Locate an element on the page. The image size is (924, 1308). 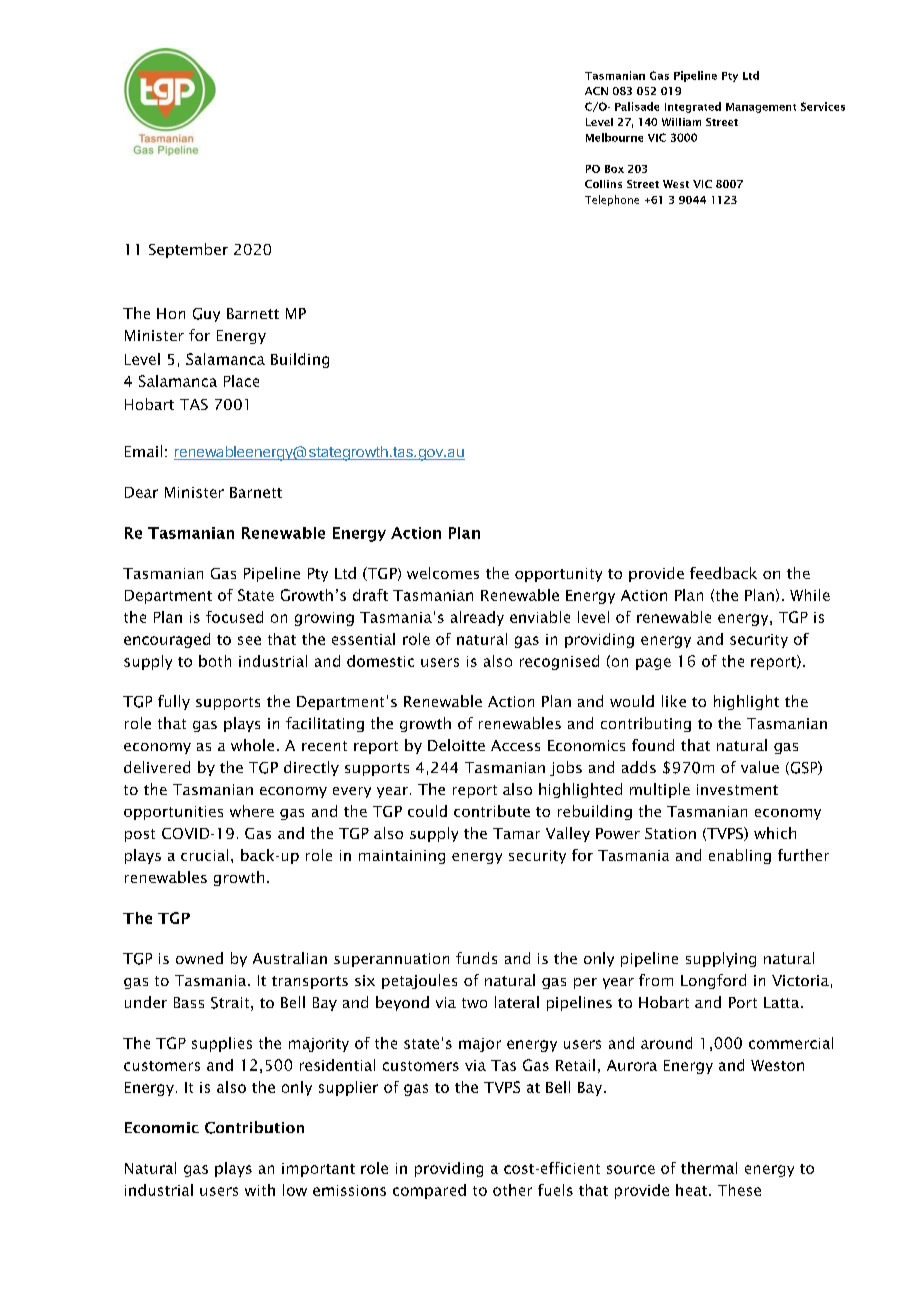
where is located at coordinates (252, 811).
